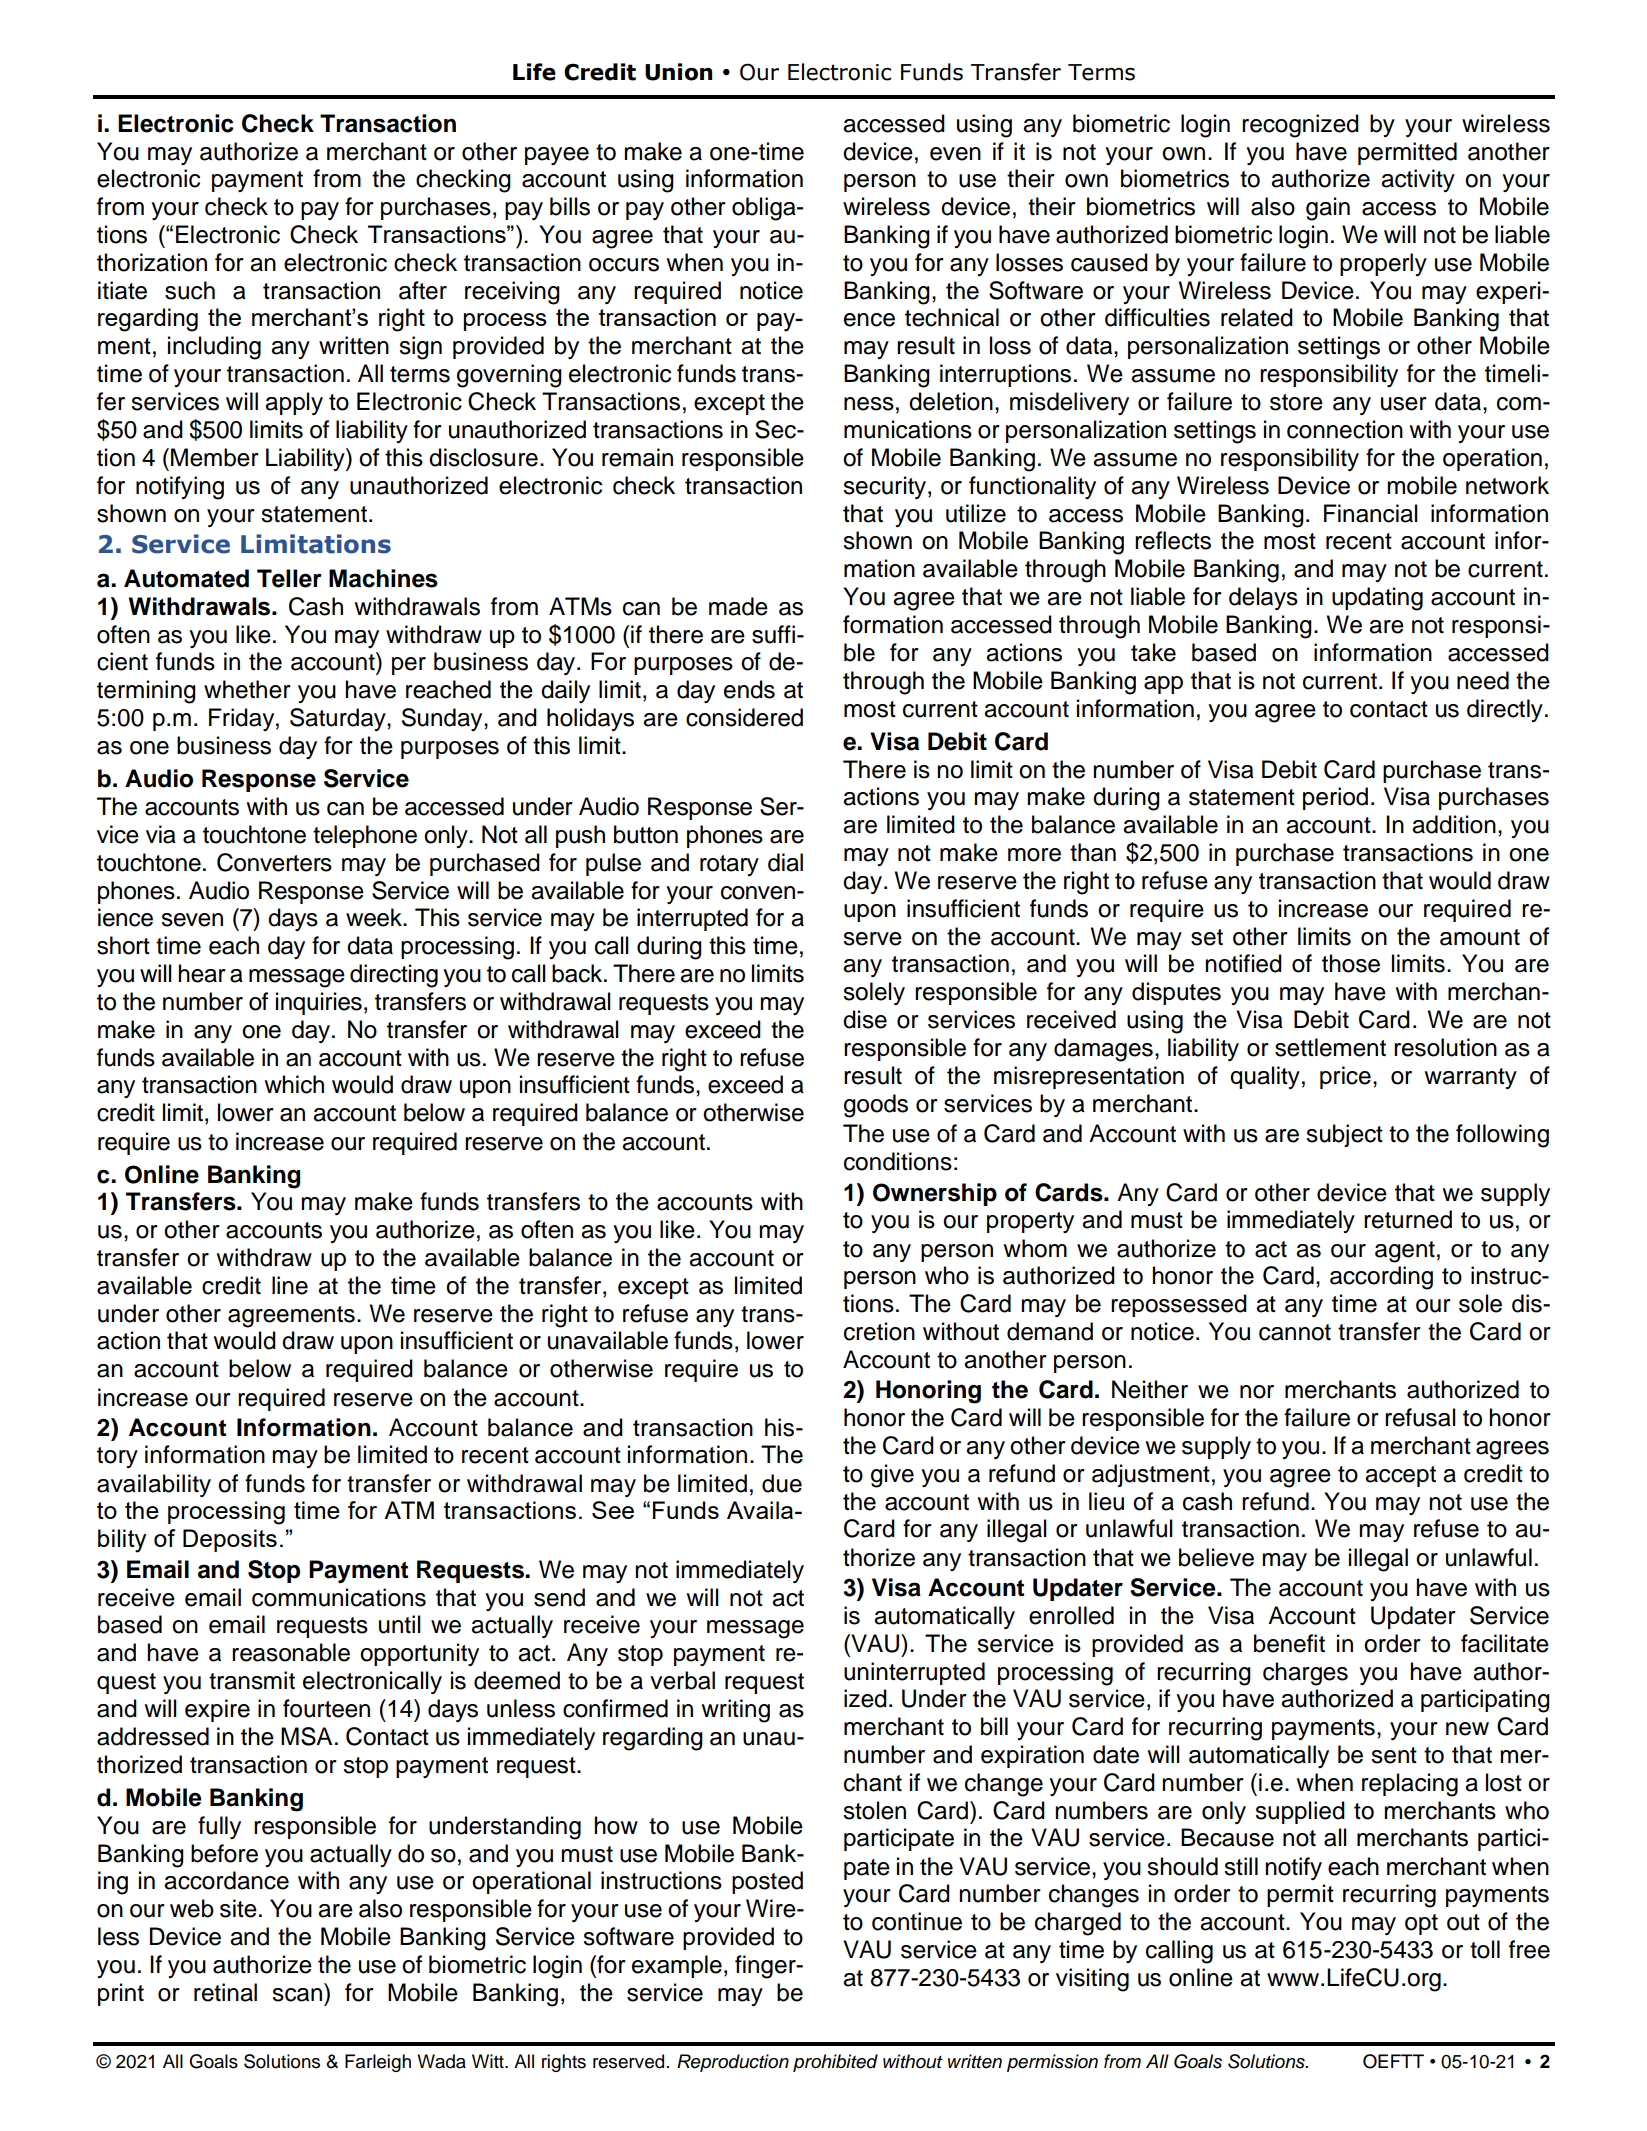 This document has height=2131, width=1647. I want to click on security, so click(886, 487).
